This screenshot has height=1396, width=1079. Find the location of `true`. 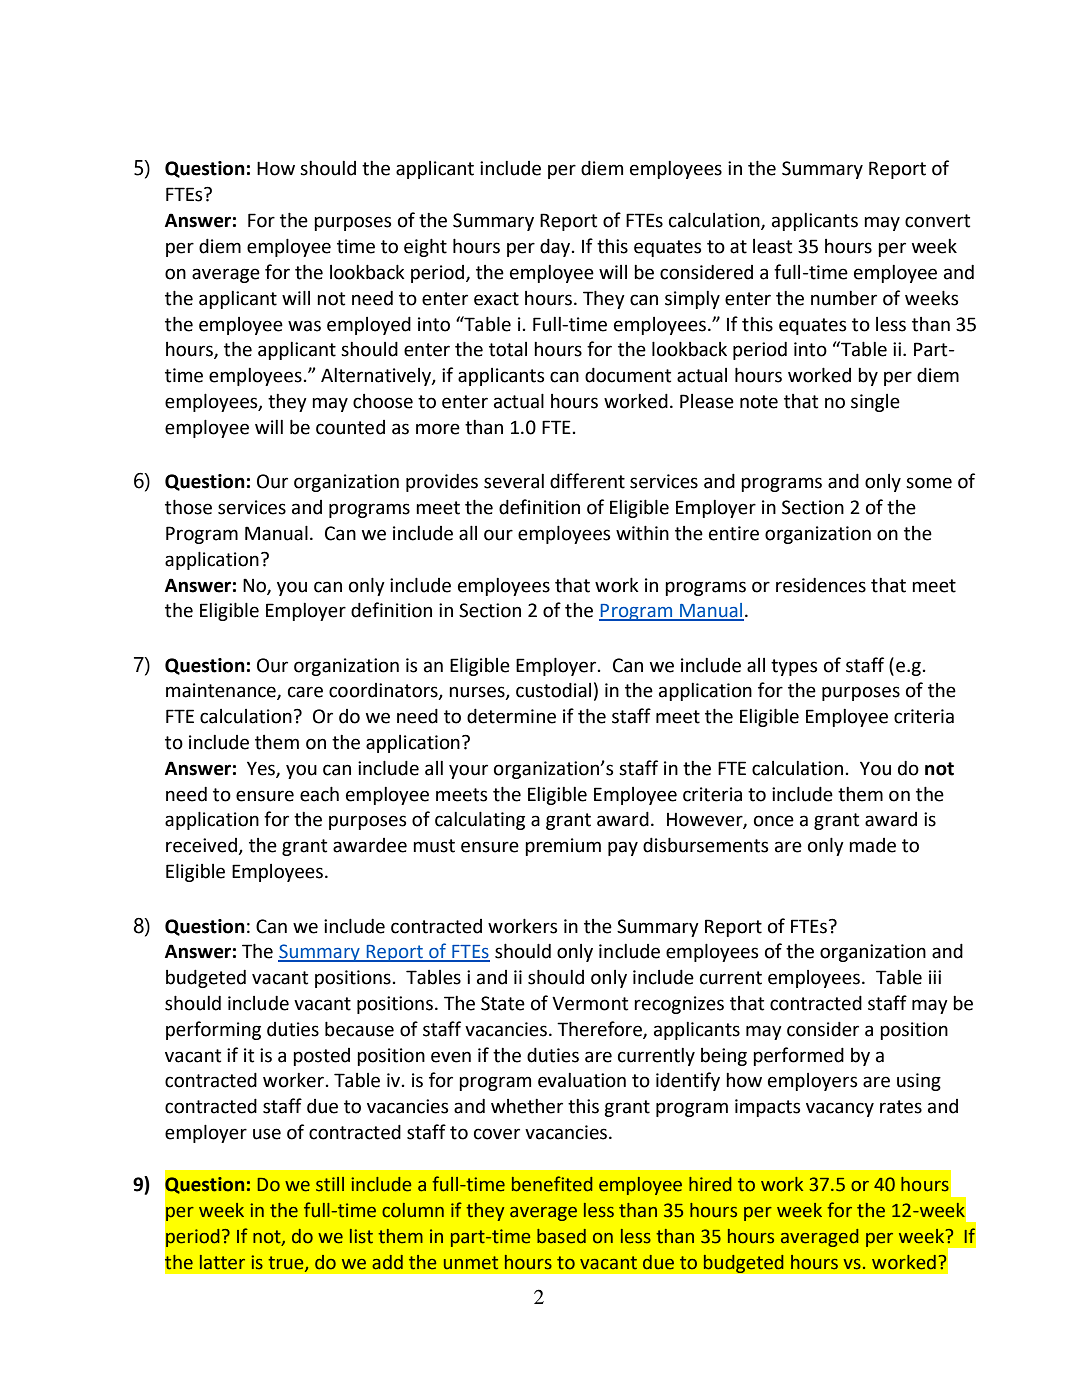

true is located at coordinates (287, 1263).
